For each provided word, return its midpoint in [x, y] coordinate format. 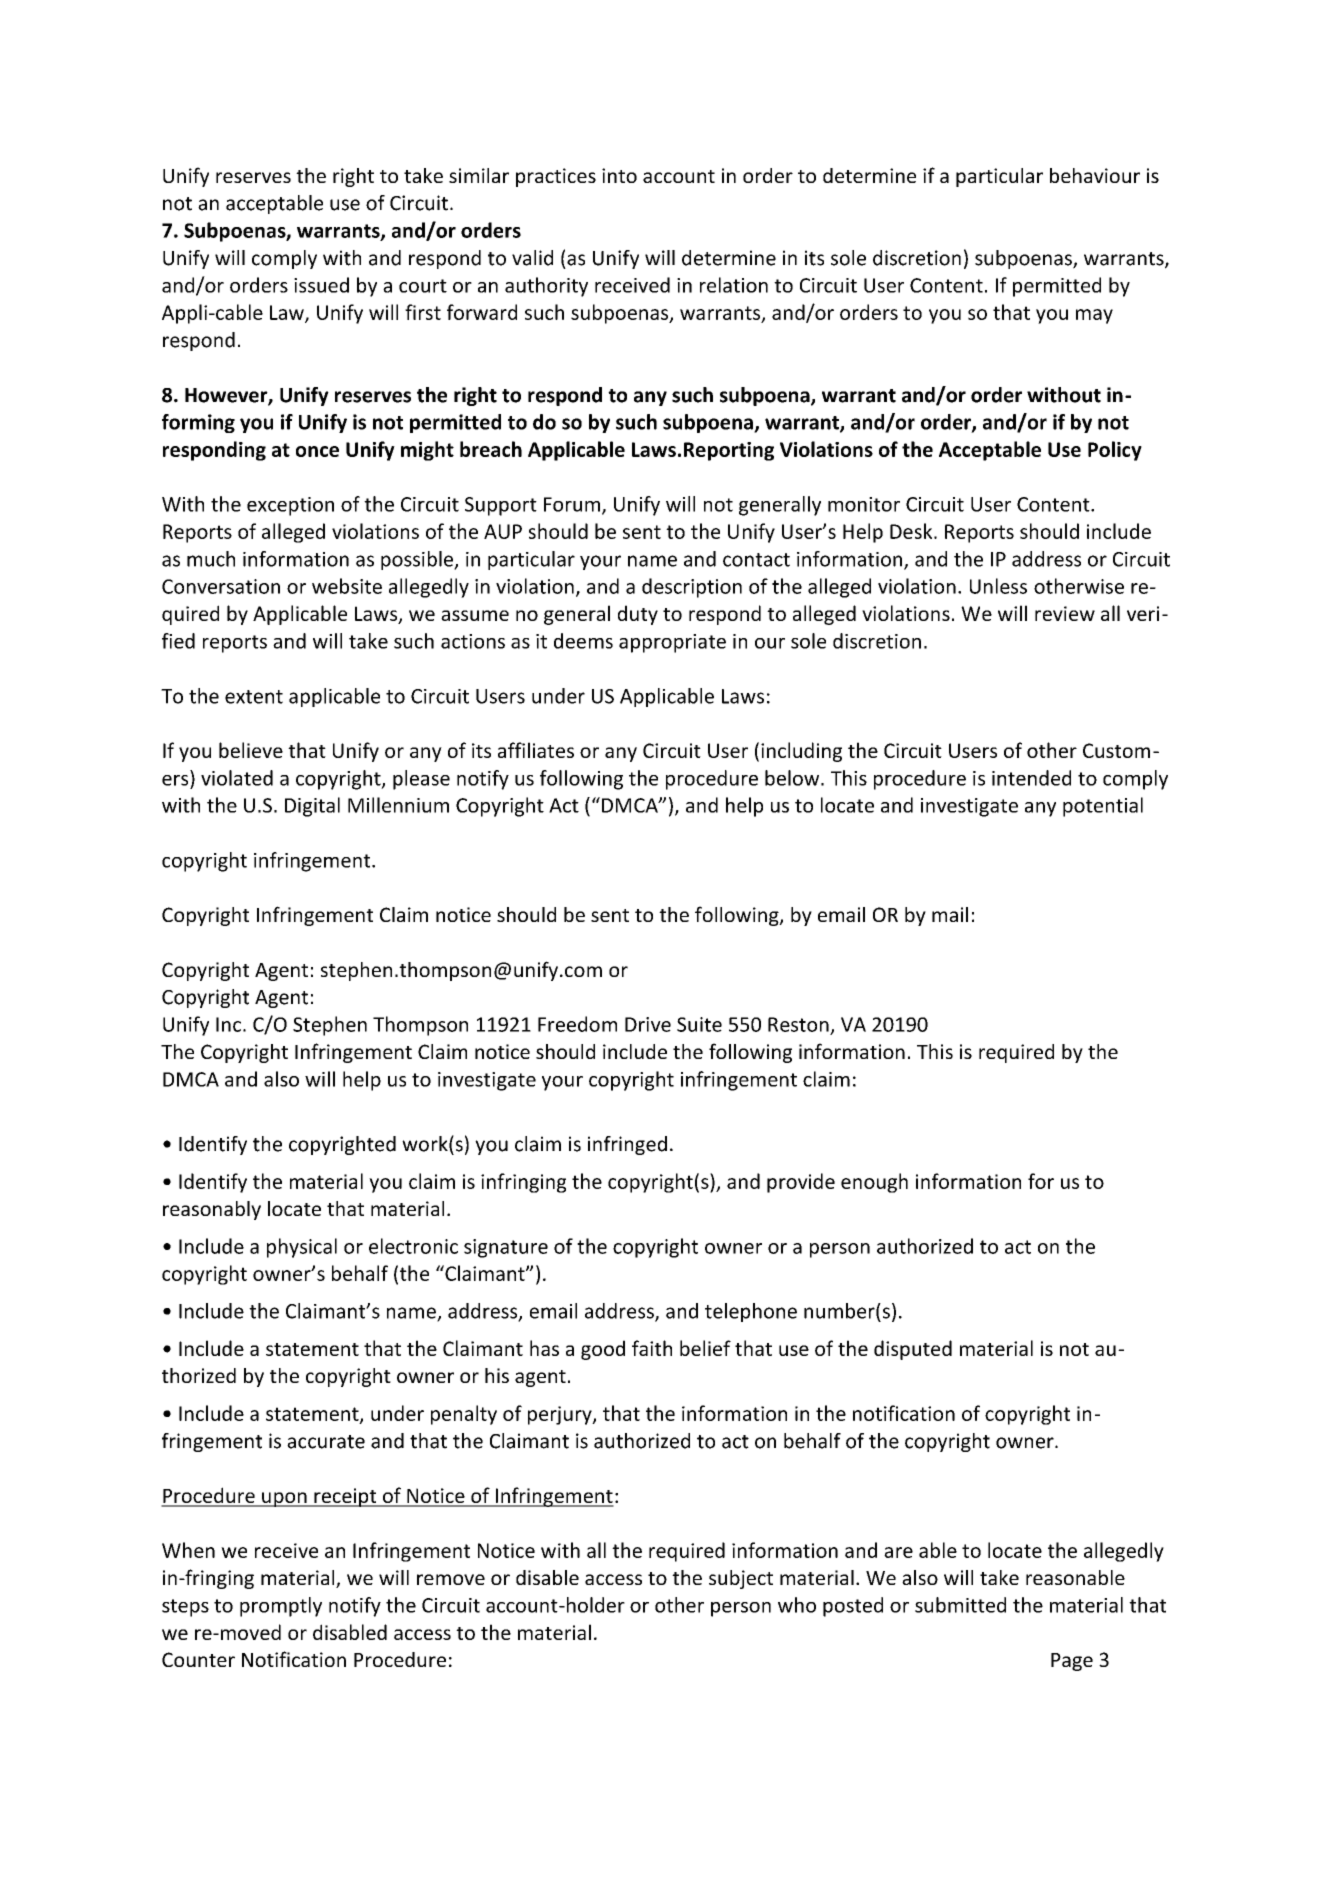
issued [321, 285]
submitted [960, 1605]
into [619, 175]
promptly [281, 1607]
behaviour [1095, 175]
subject [741, 1579]
